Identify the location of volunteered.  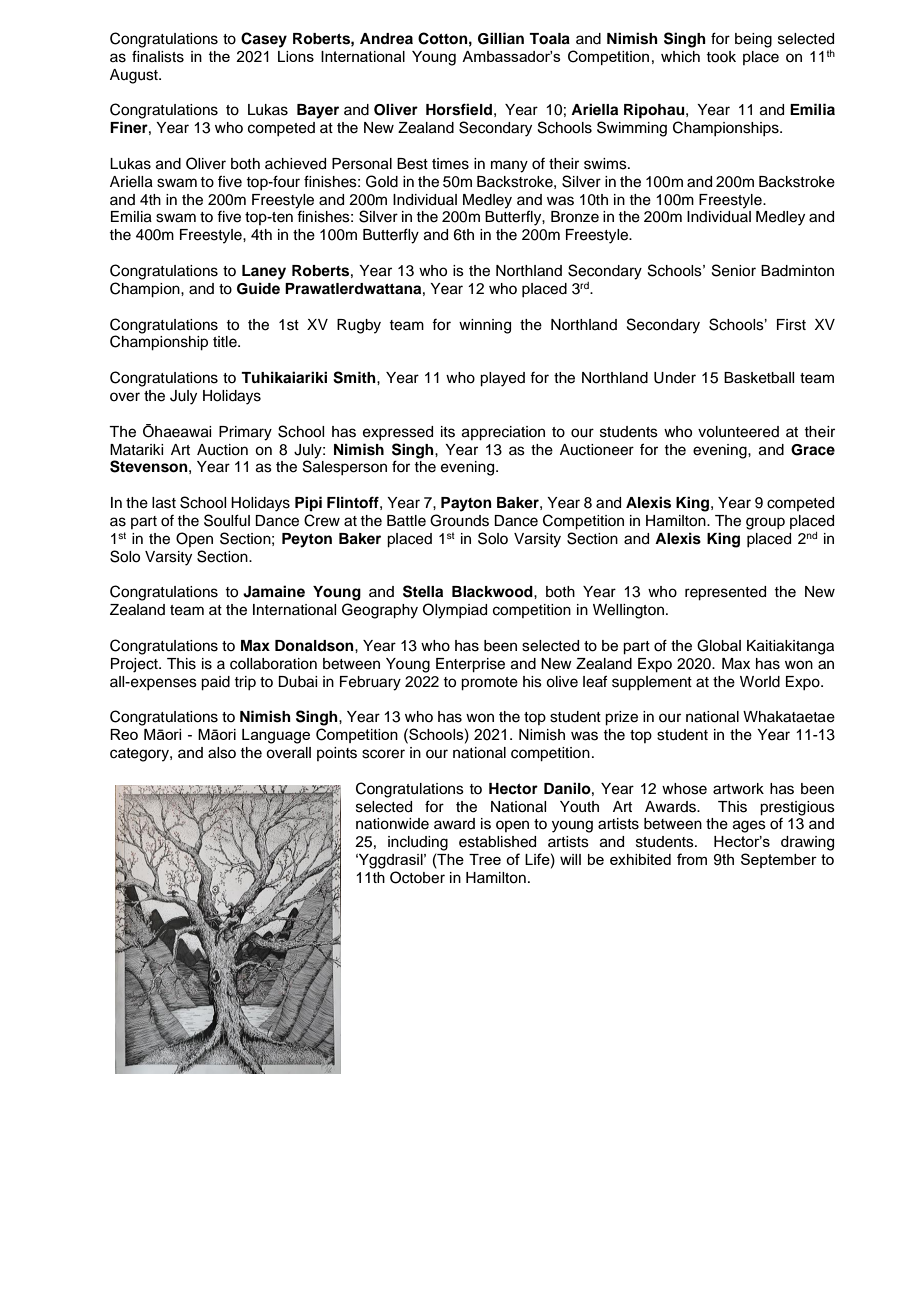
(738, 432).
